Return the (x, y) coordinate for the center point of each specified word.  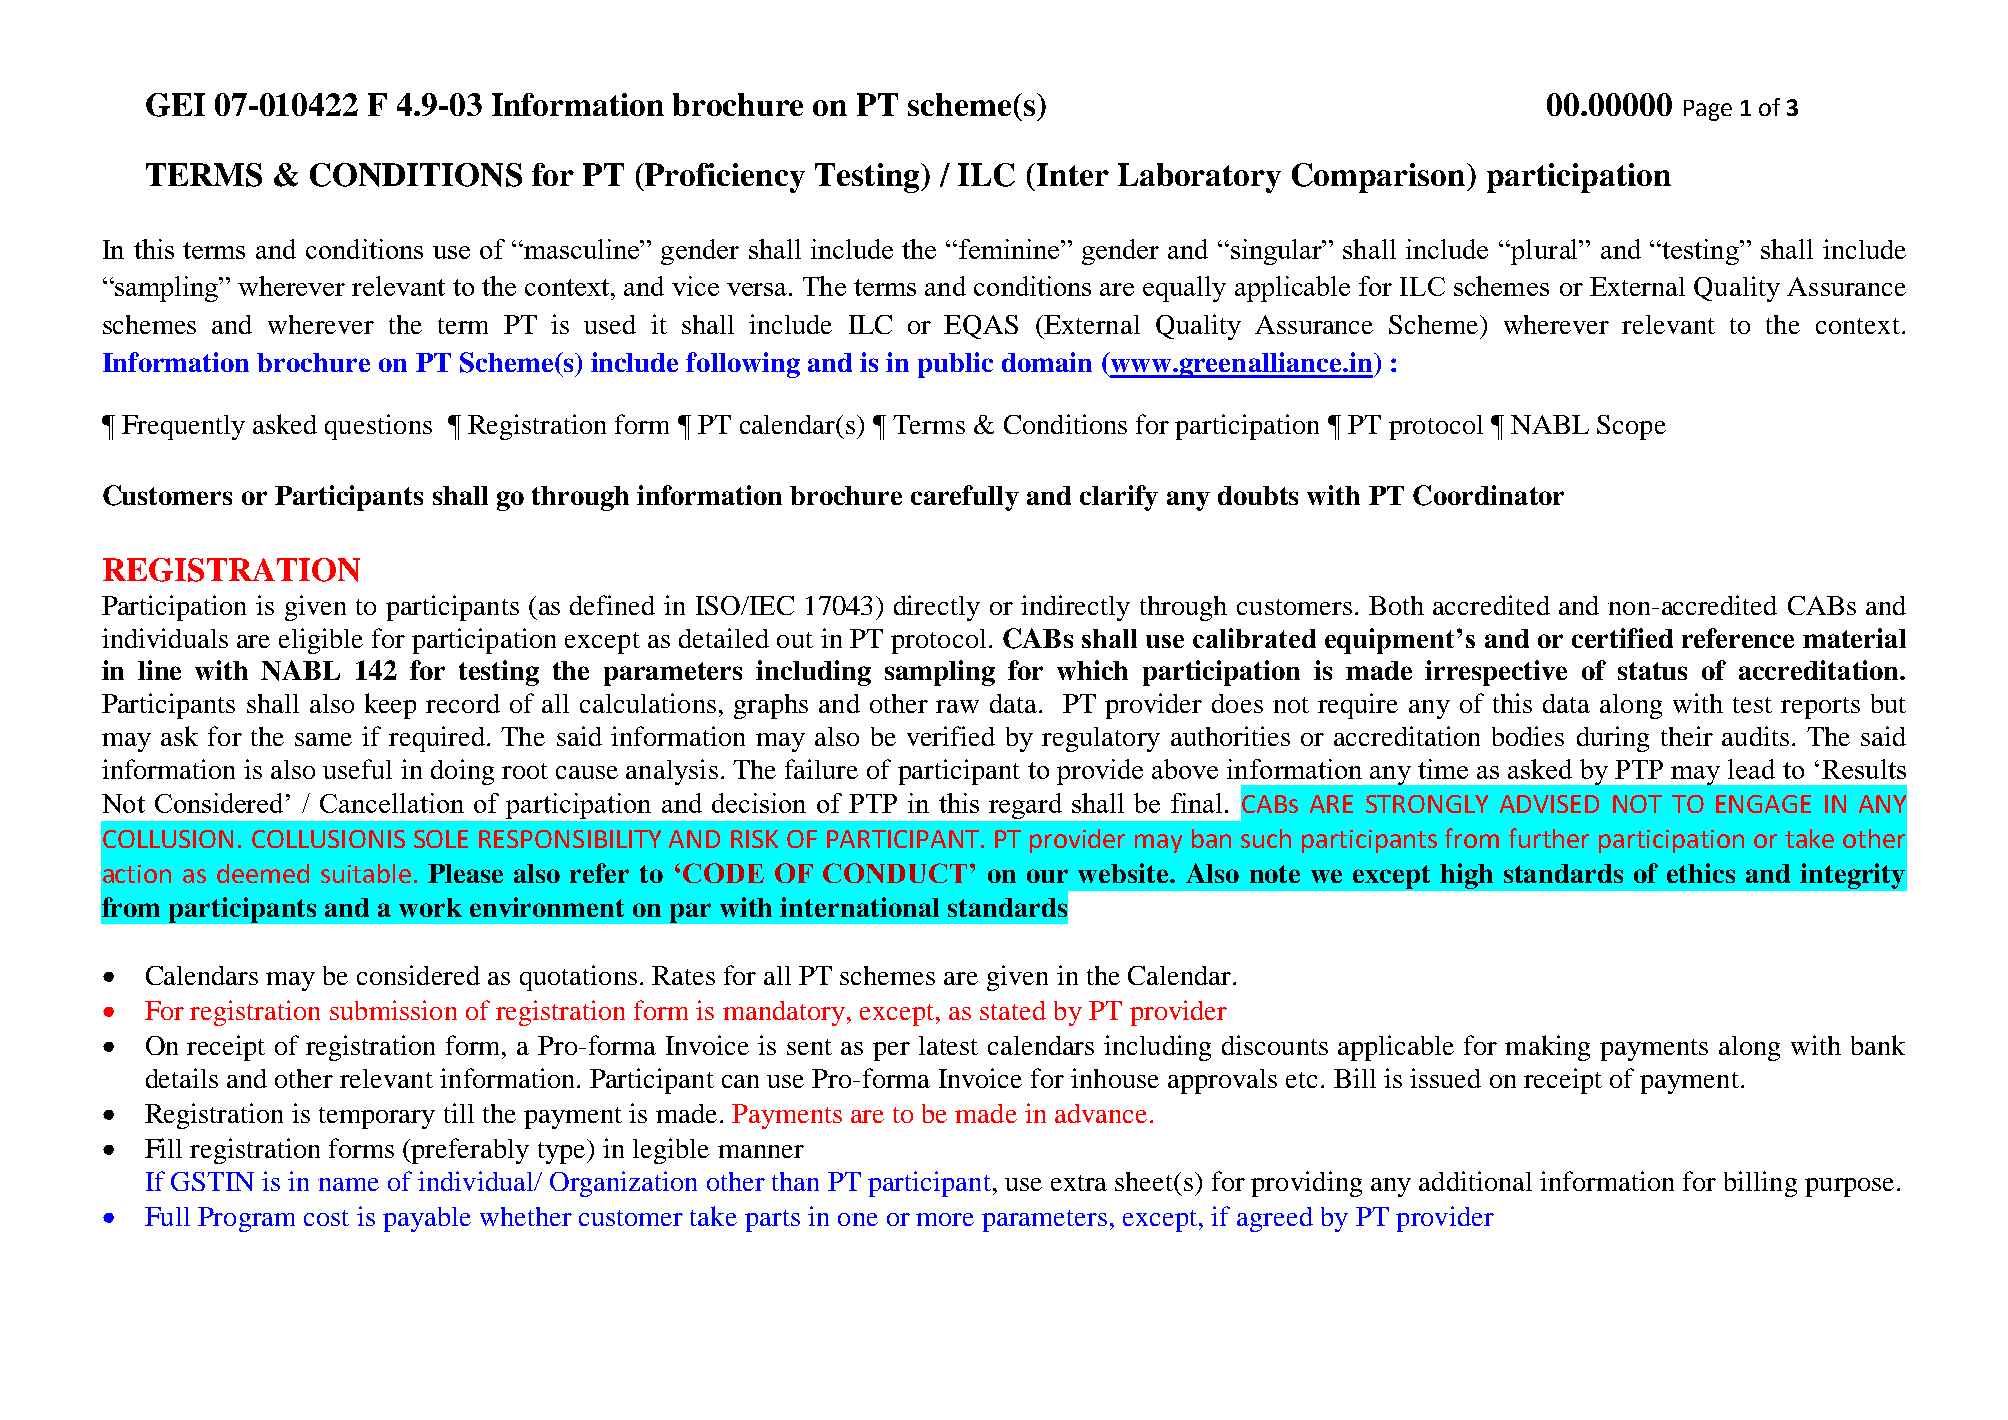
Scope (1631, 427)
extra (1079, 1183)
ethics (1701, 873)
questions (378, 427)
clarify (1119, 498)
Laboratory (1199, 178)
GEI (175, 105)
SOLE (441, 839)
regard (1025, 806)
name (348, 1184)
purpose (1849, 1187)
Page (1708, 110)
